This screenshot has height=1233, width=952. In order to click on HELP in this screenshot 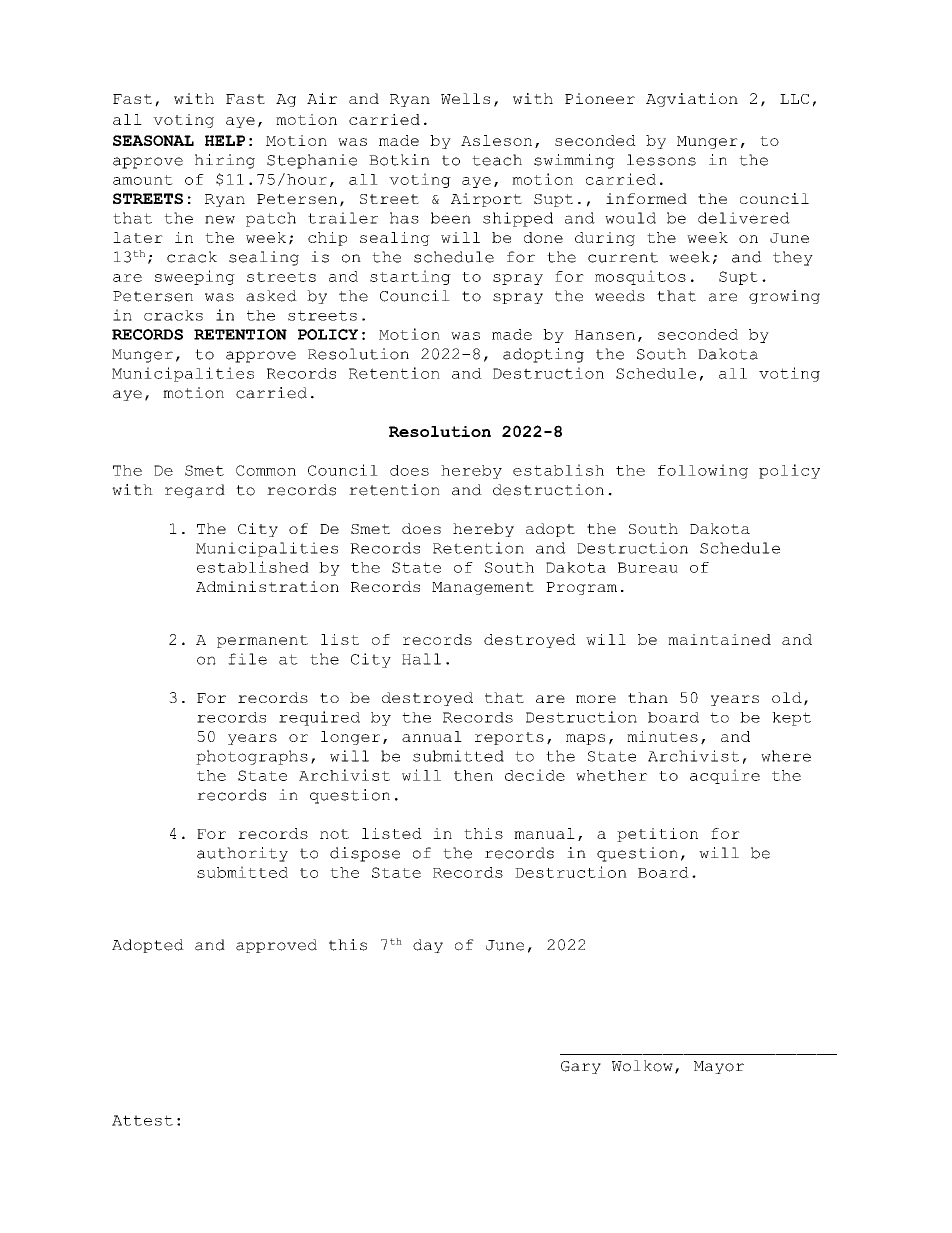, I will do `click(225, 140)`.
